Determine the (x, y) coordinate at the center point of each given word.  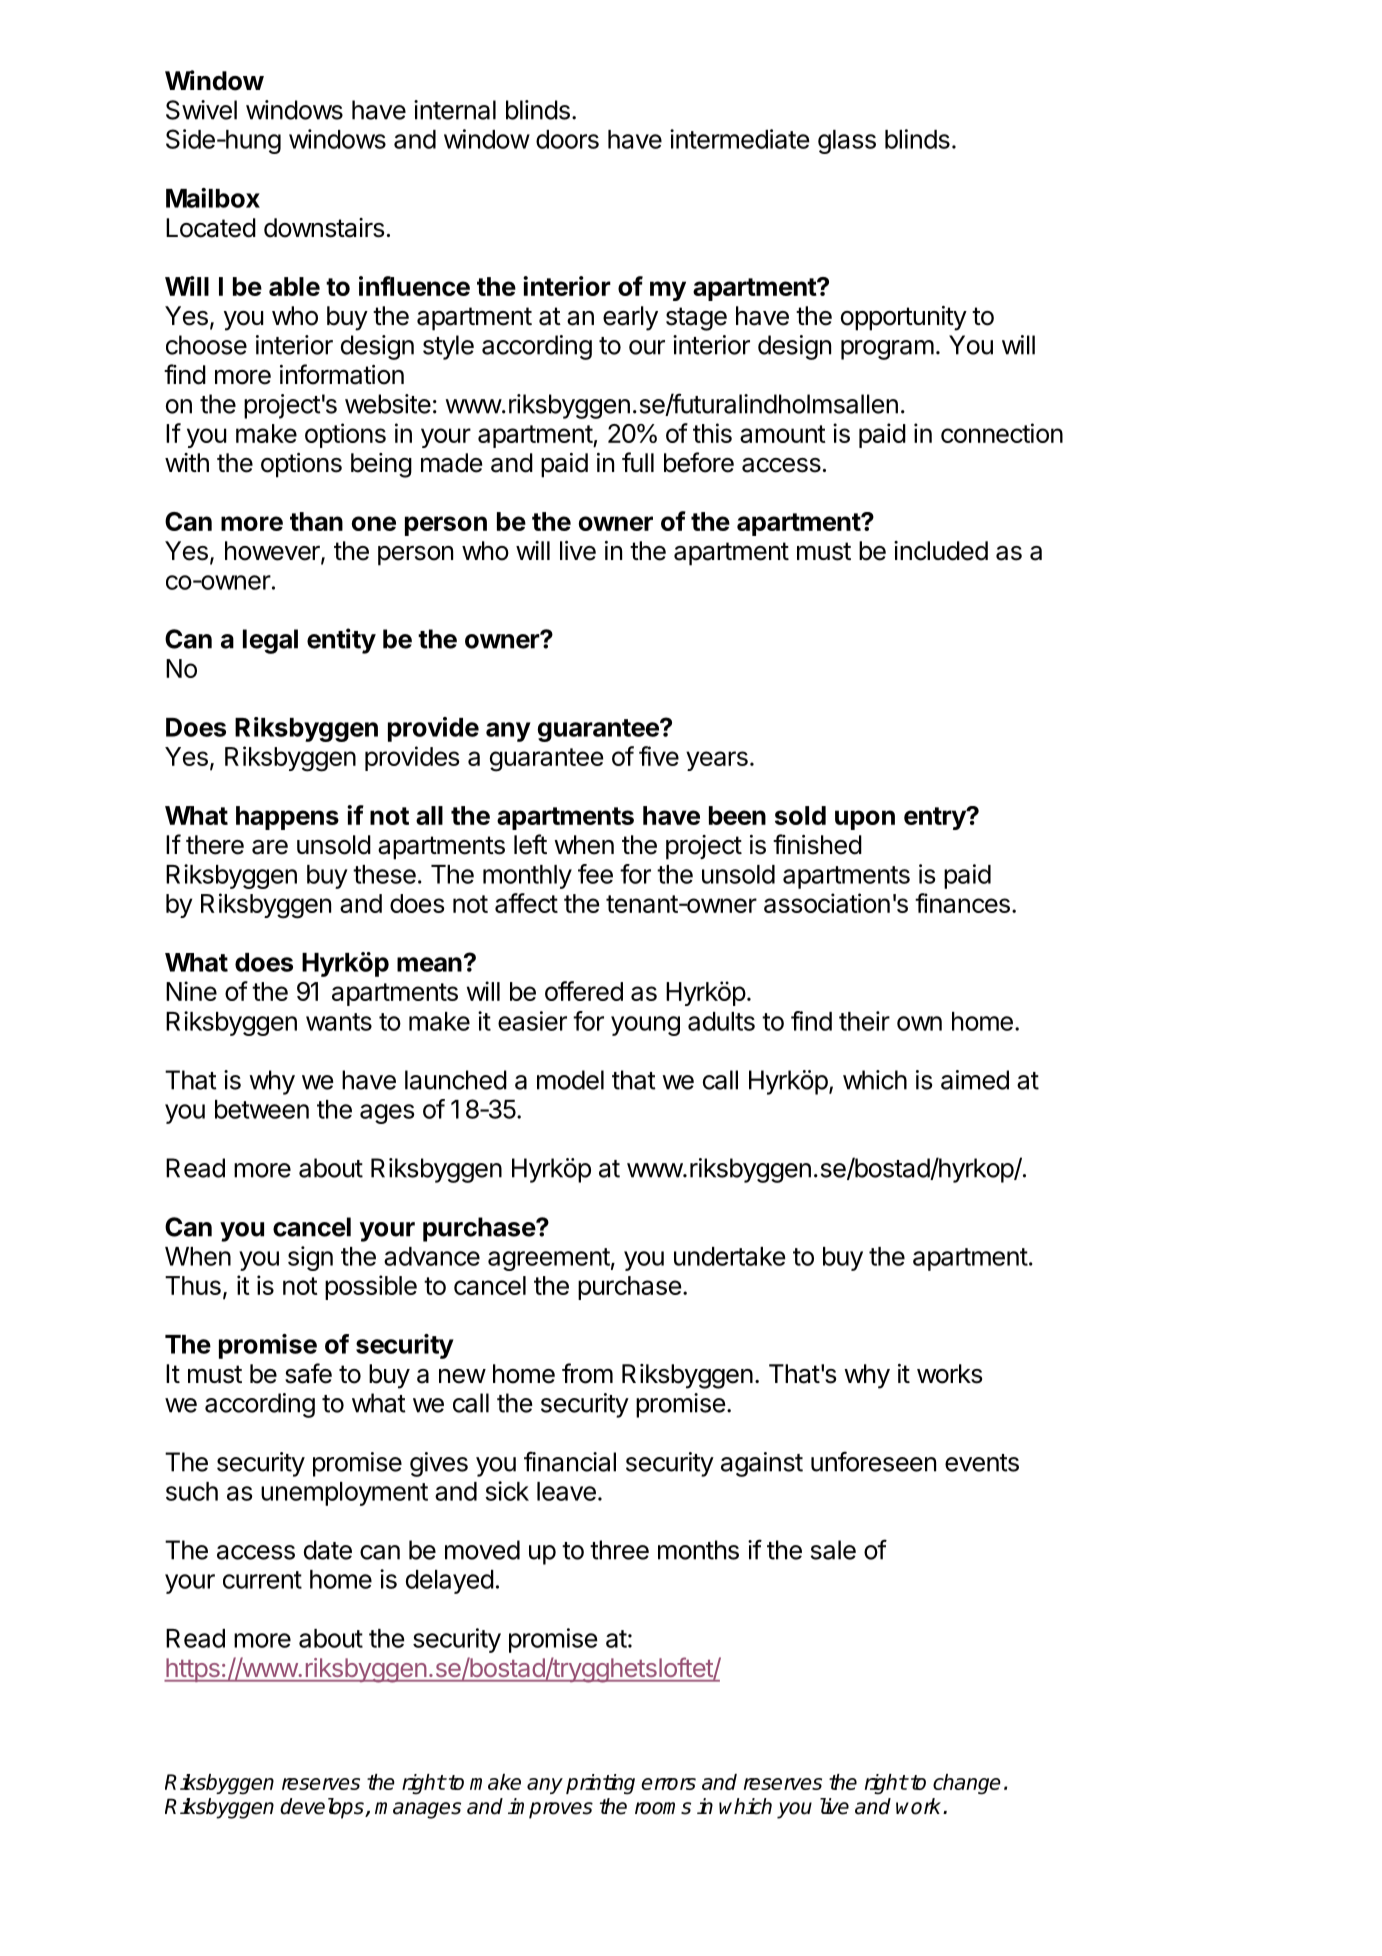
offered (584, 991)
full (638, 462)
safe (308, 1373)
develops (323, 1808)
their (864, 1021)
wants (339, 1022)
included (941, 551)
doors (567, 139)
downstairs (324, 228)
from (587, 1373)
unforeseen (873, 1461)
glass (847, 142)
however (273, 552)
